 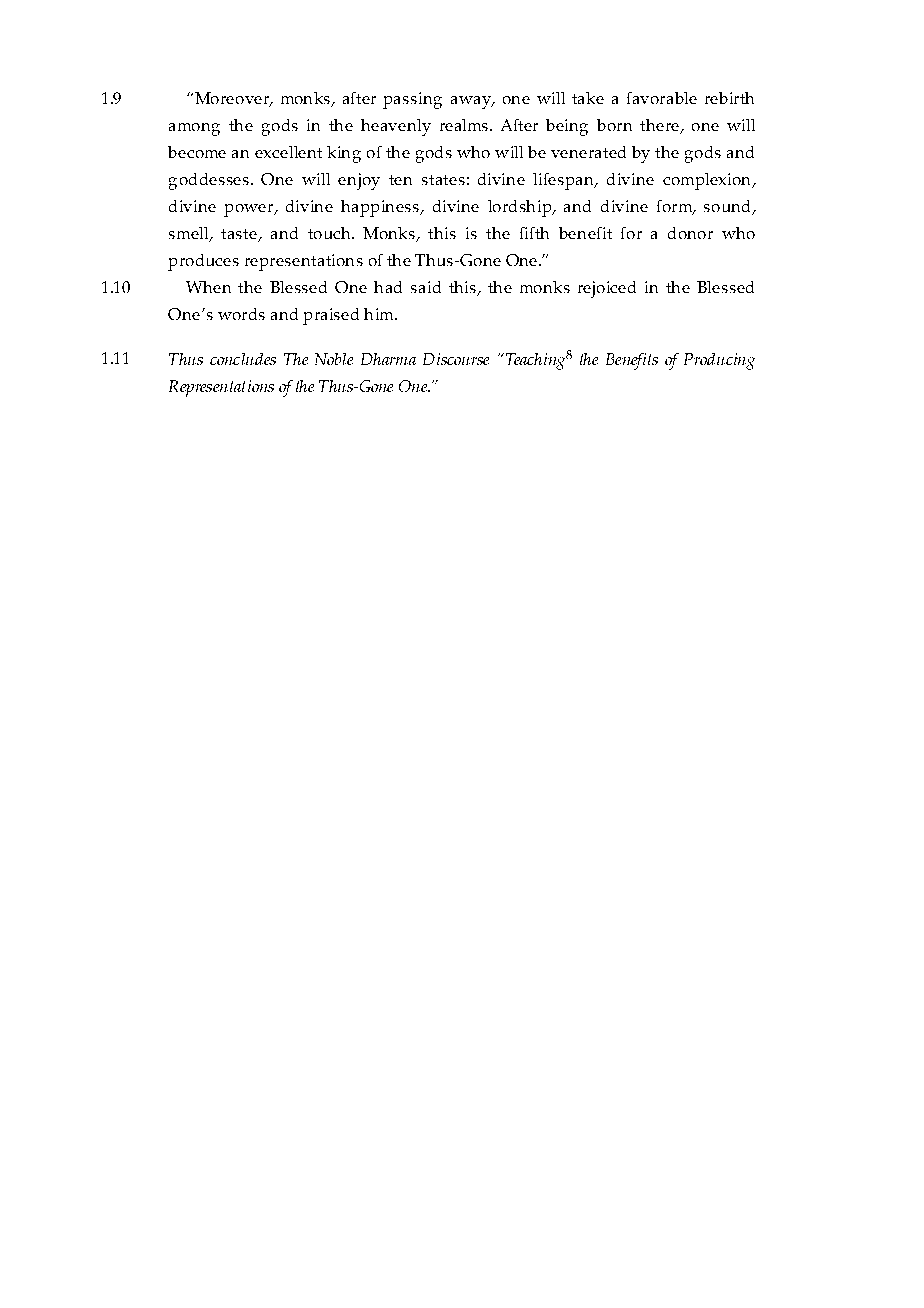 I want to click on concludes, so click(x=243, y=359).
